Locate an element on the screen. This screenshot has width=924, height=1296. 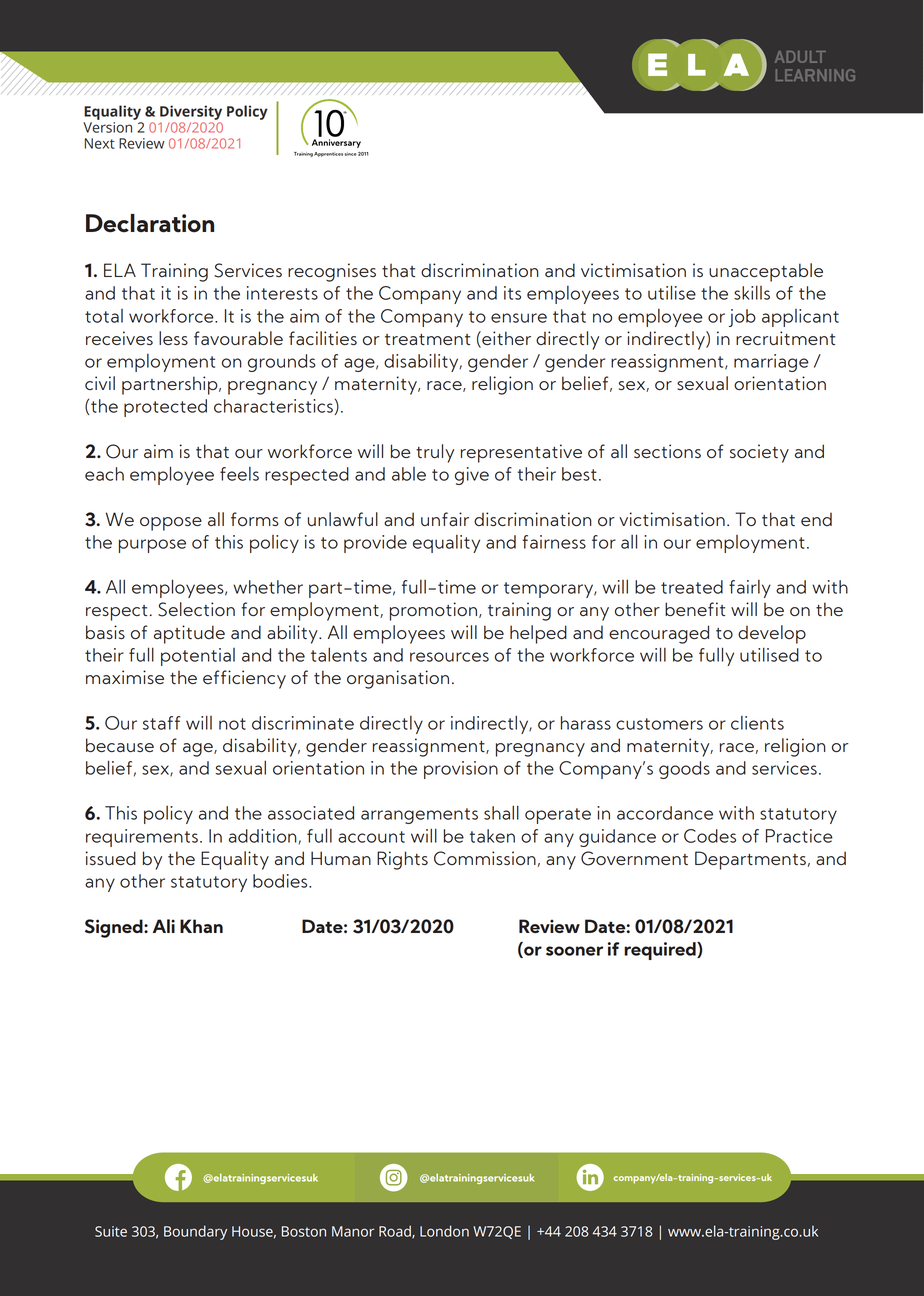
develop is located at coordinates (772, 634).
